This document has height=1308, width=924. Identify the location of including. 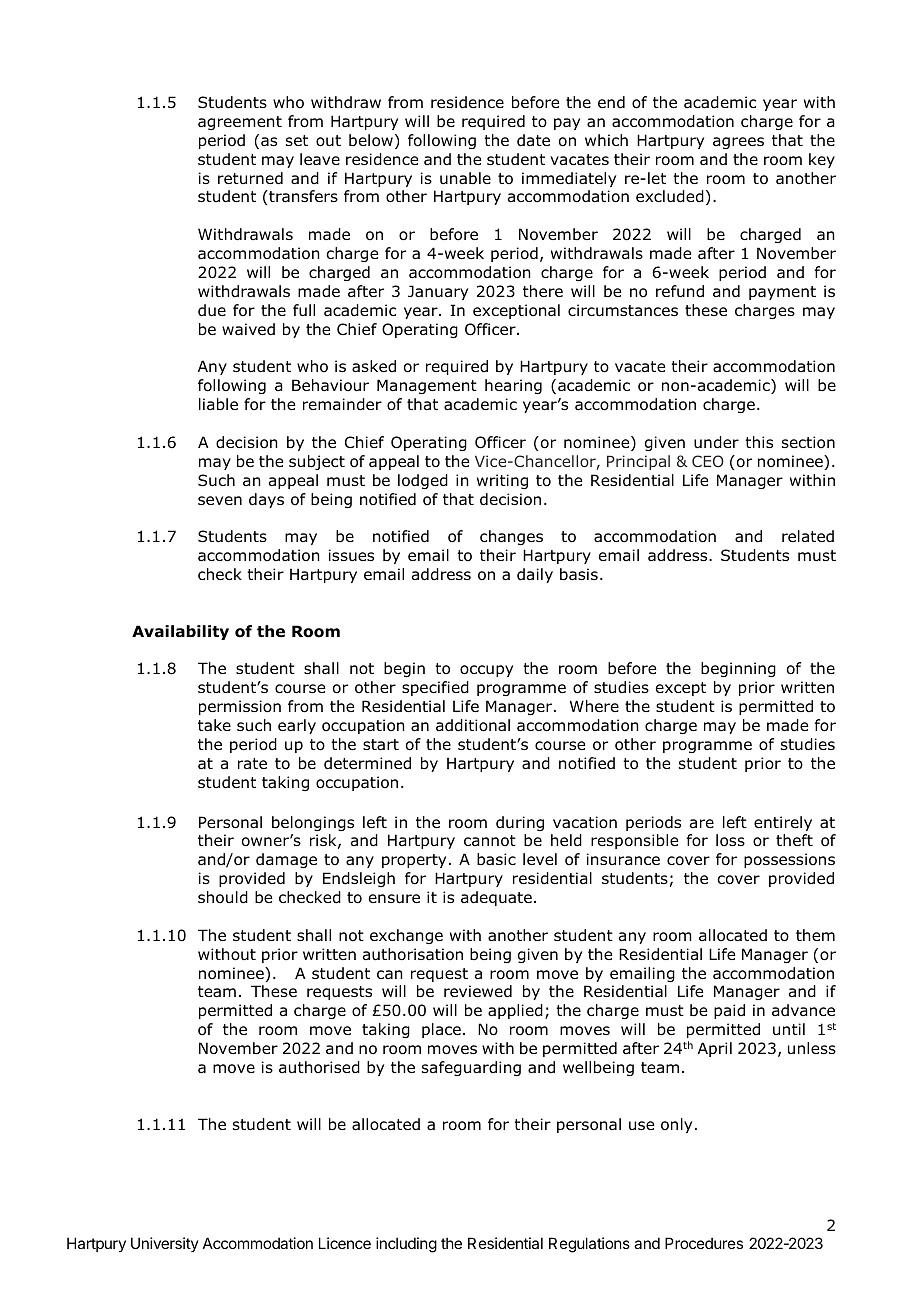
(406, 1245).
